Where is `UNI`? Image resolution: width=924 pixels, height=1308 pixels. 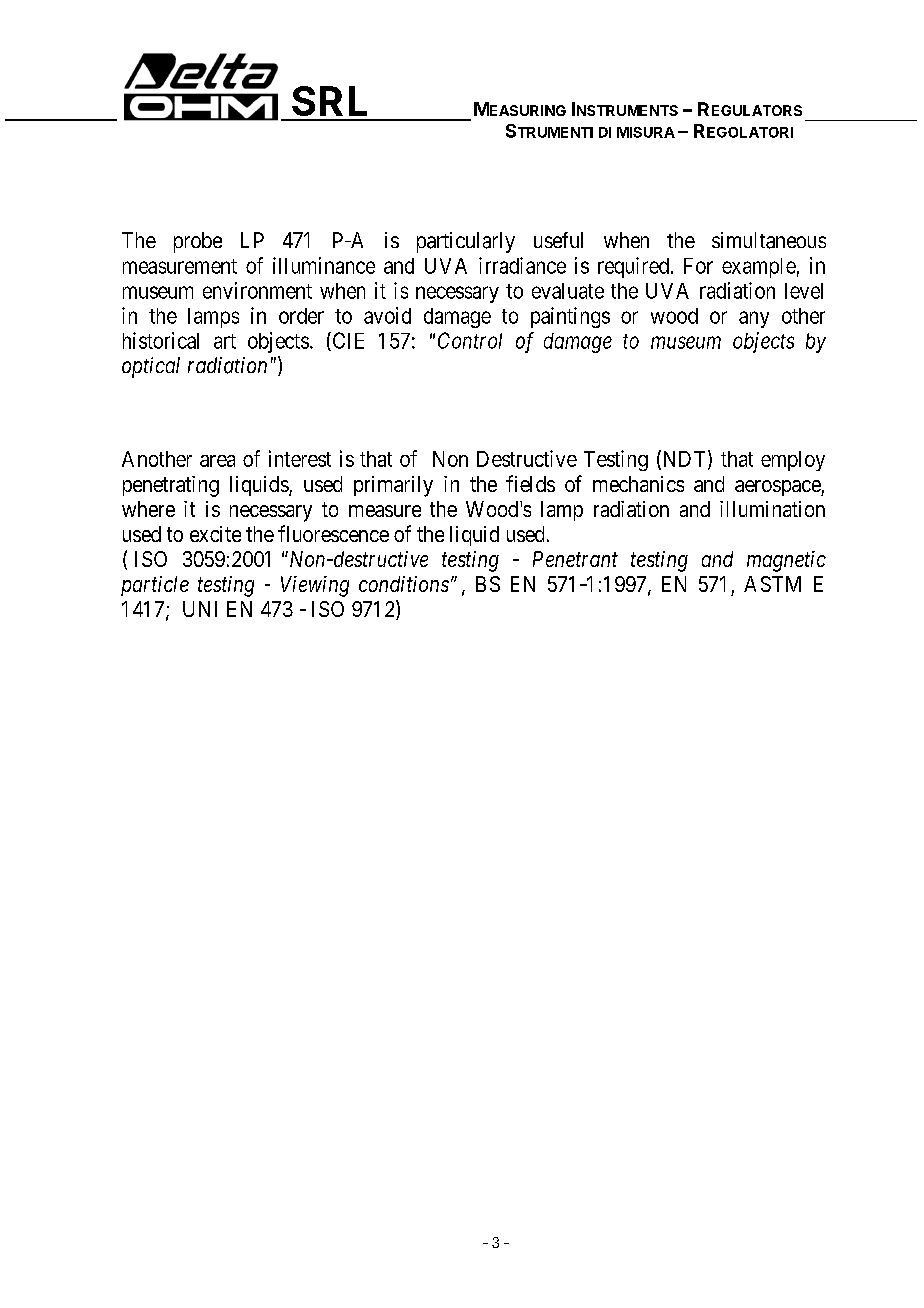 UNI is located at coordinates (200, 609).
